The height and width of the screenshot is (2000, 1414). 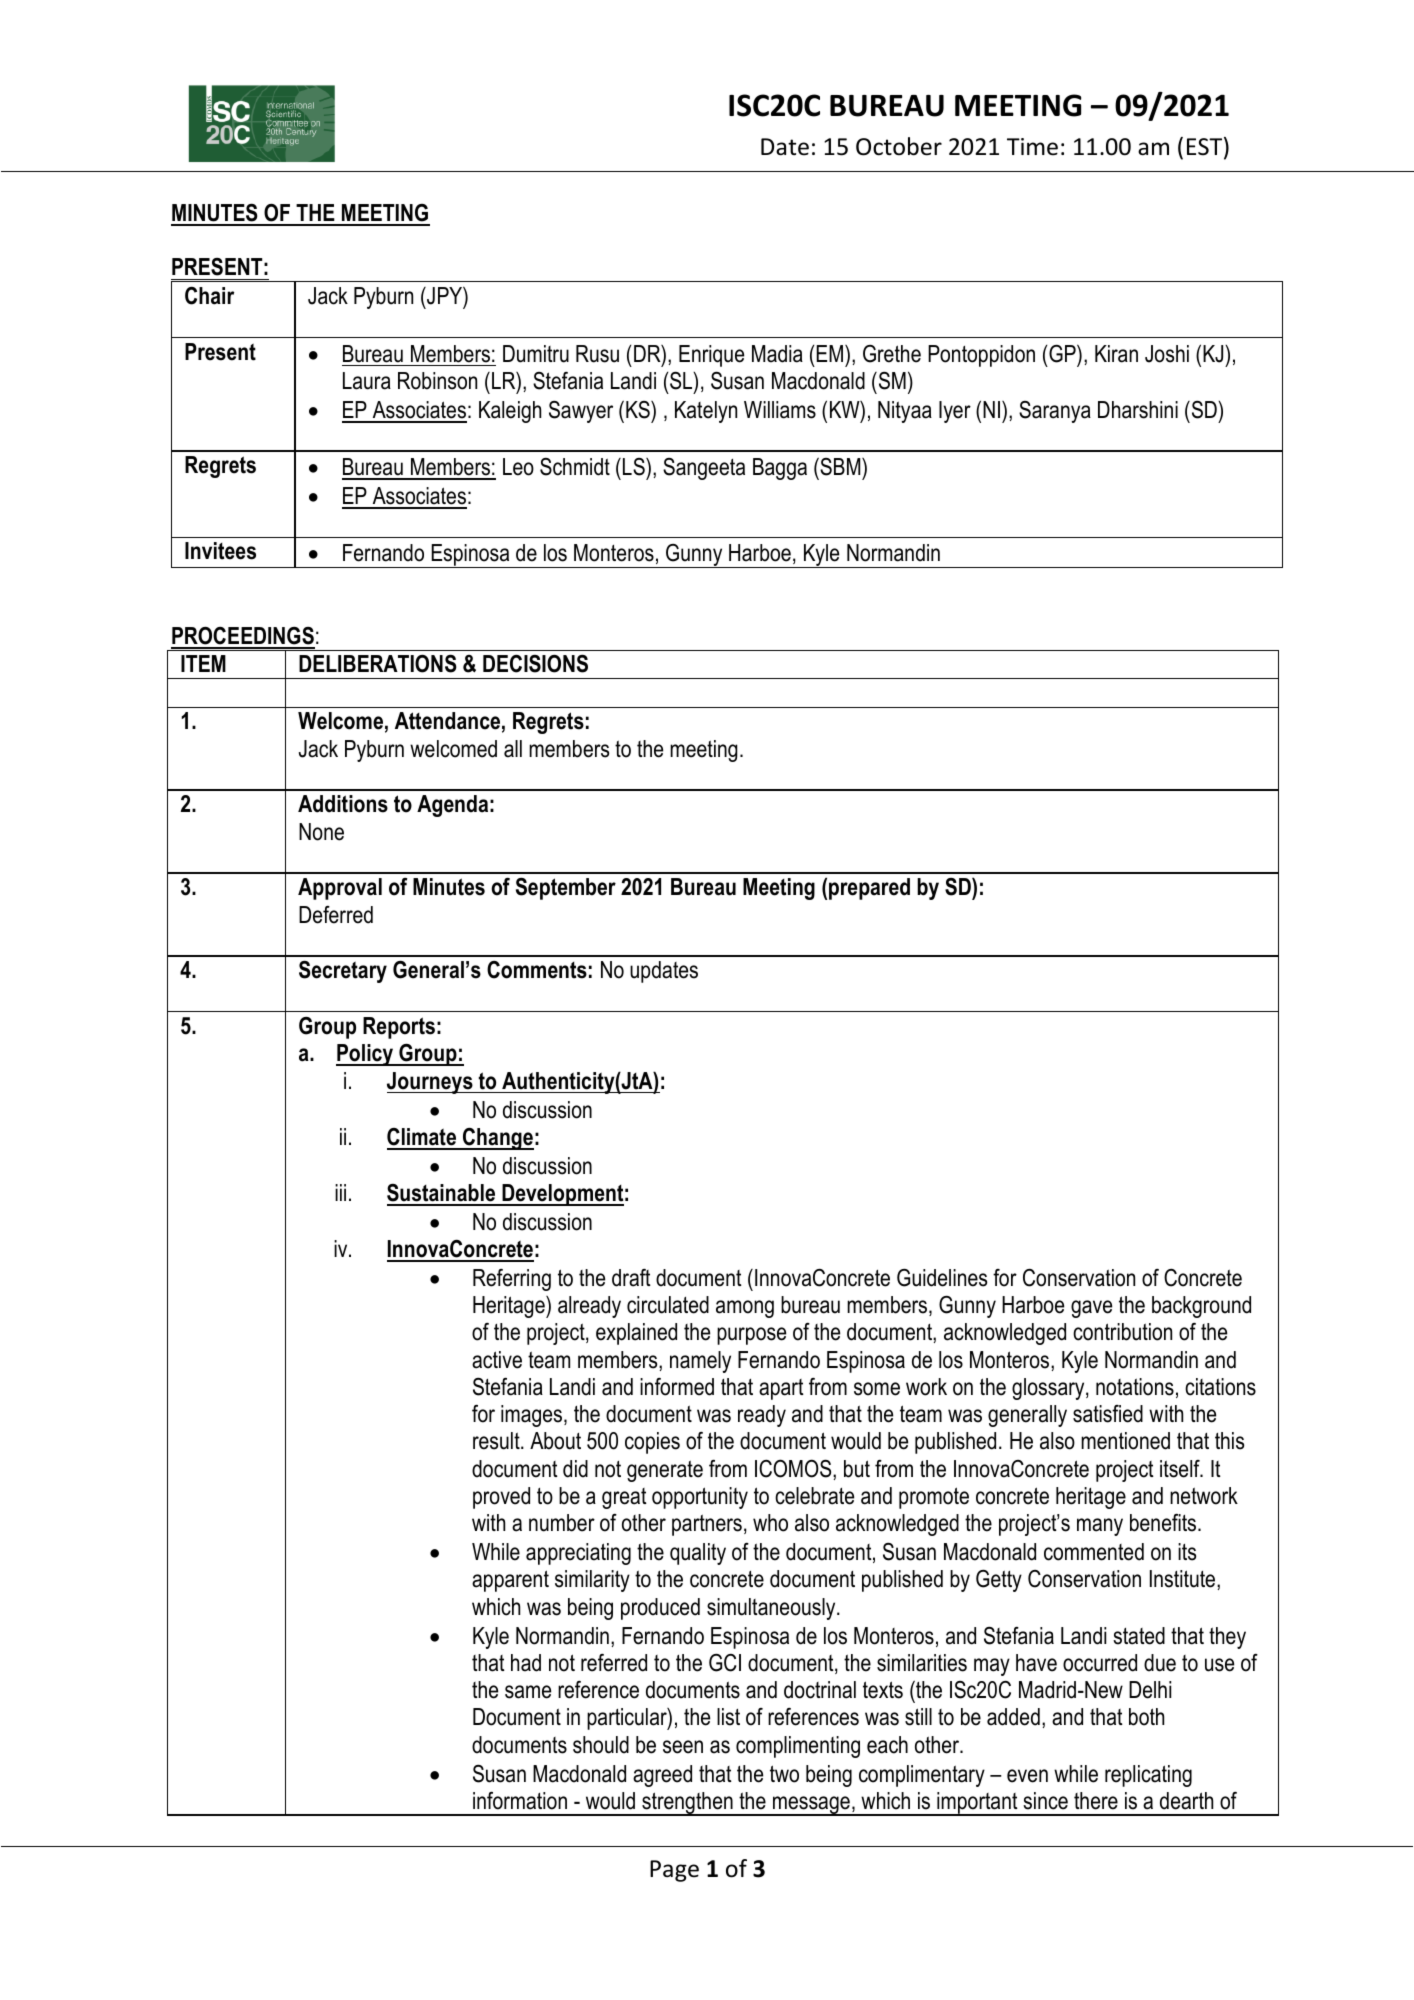 What do you see at coordinates (1032, 147) in the screenshot?
I see `Time` at bounding box center [1032, 147].
